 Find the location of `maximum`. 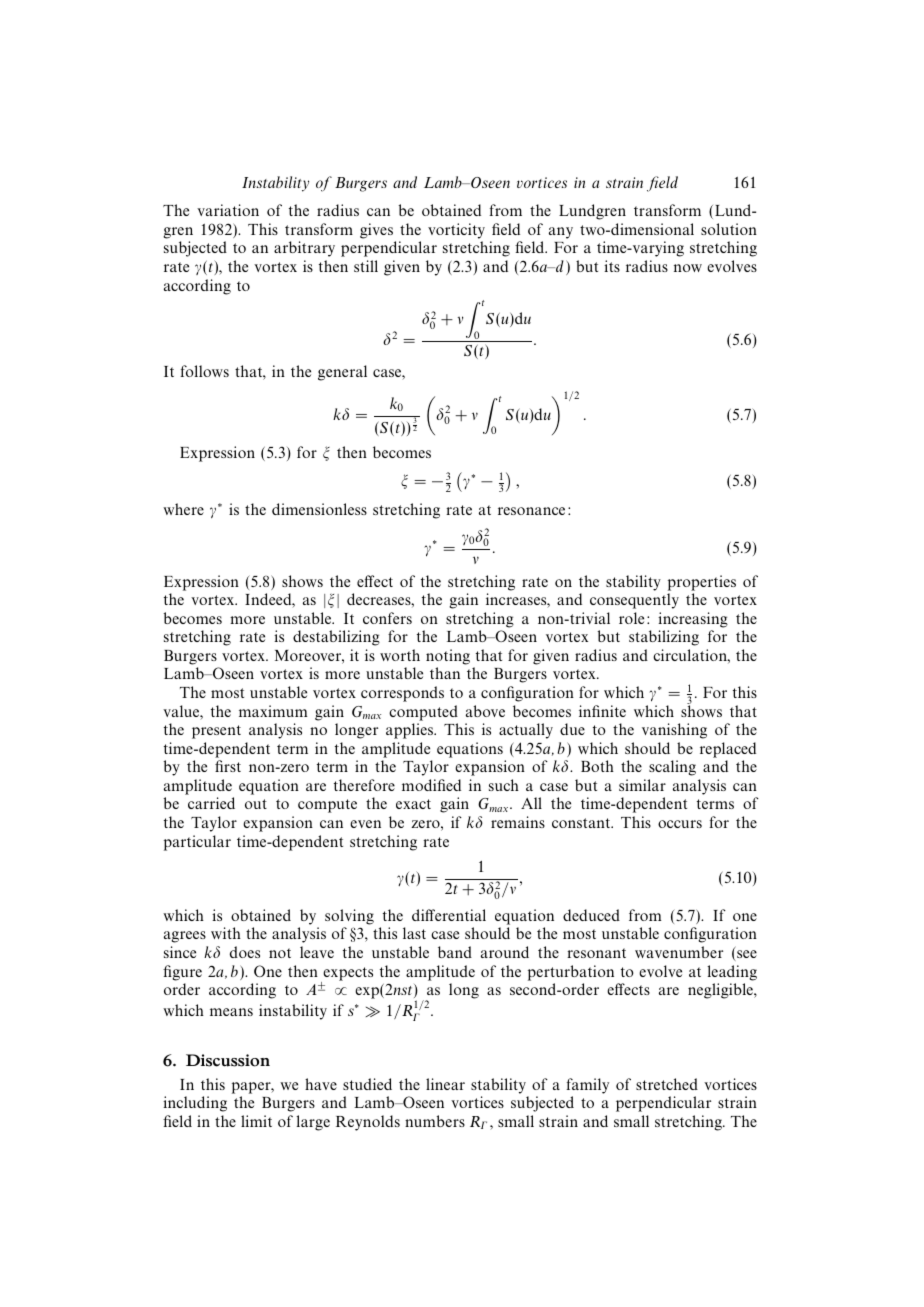

maximum is located at coordinates (273, 711).
